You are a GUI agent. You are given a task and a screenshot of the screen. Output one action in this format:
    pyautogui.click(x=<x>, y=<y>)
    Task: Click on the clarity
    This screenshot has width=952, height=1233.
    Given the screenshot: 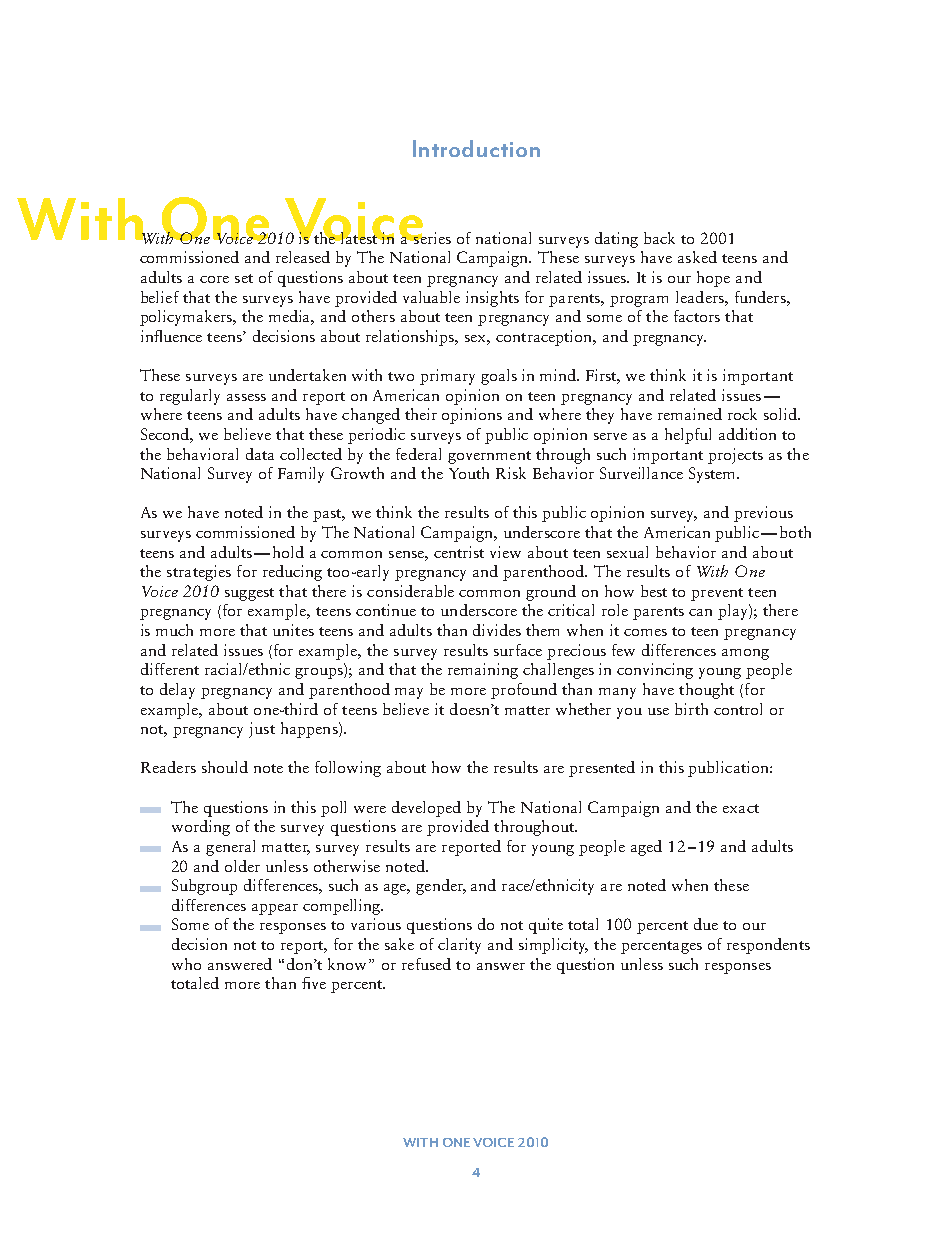 What is the action you would take?
    pyautogui.click(x=459, y=946)
